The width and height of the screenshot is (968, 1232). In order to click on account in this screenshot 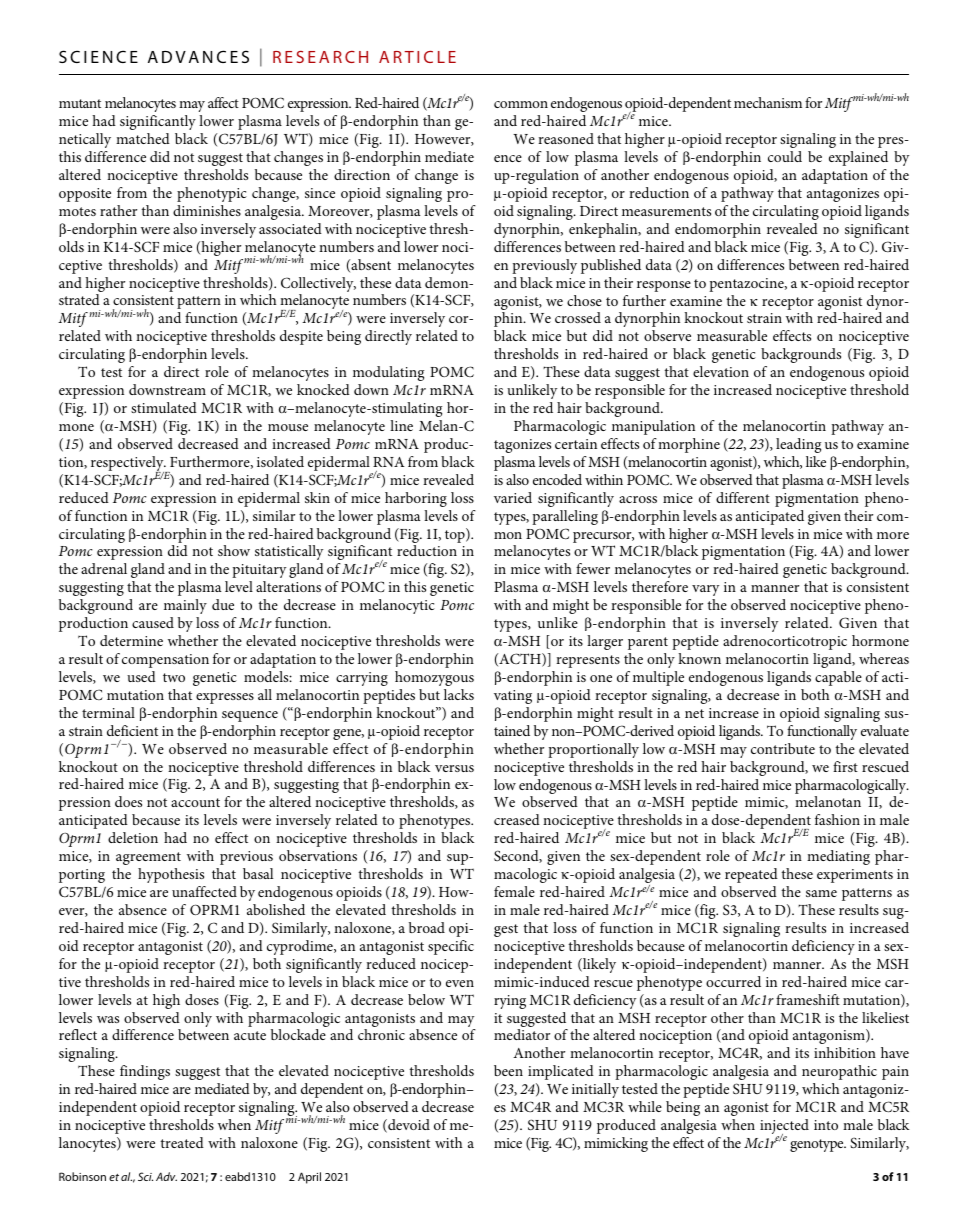, I will do `click(195, 802)`.
